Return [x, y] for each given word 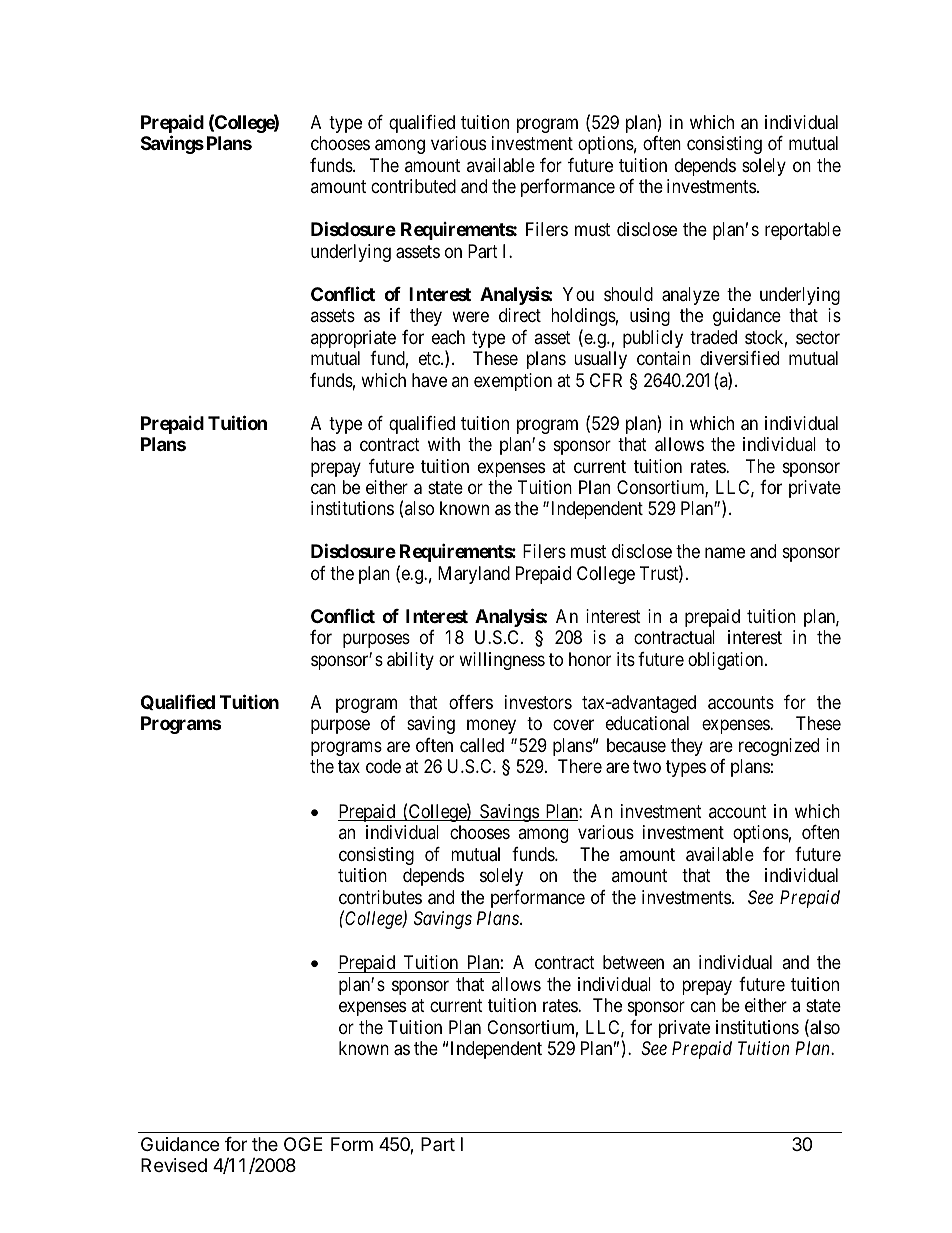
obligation [727, 661]
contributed [413, 186]
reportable [803, 231]
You [578, 294]
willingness [502, 661]
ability [410, 661]
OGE [303, 1144]
